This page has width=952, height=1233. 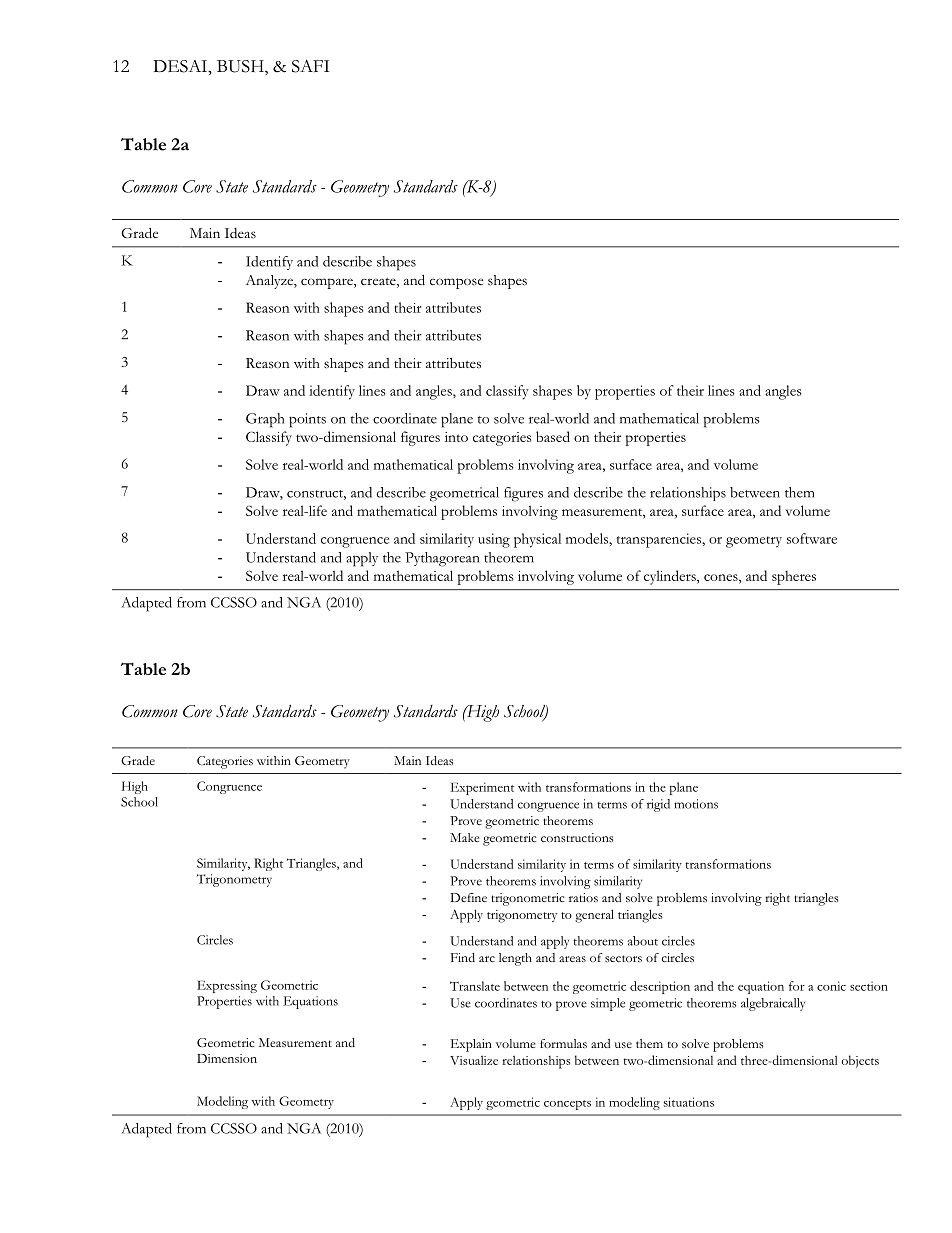 I want to click on based, so click(x=553, y=436).
